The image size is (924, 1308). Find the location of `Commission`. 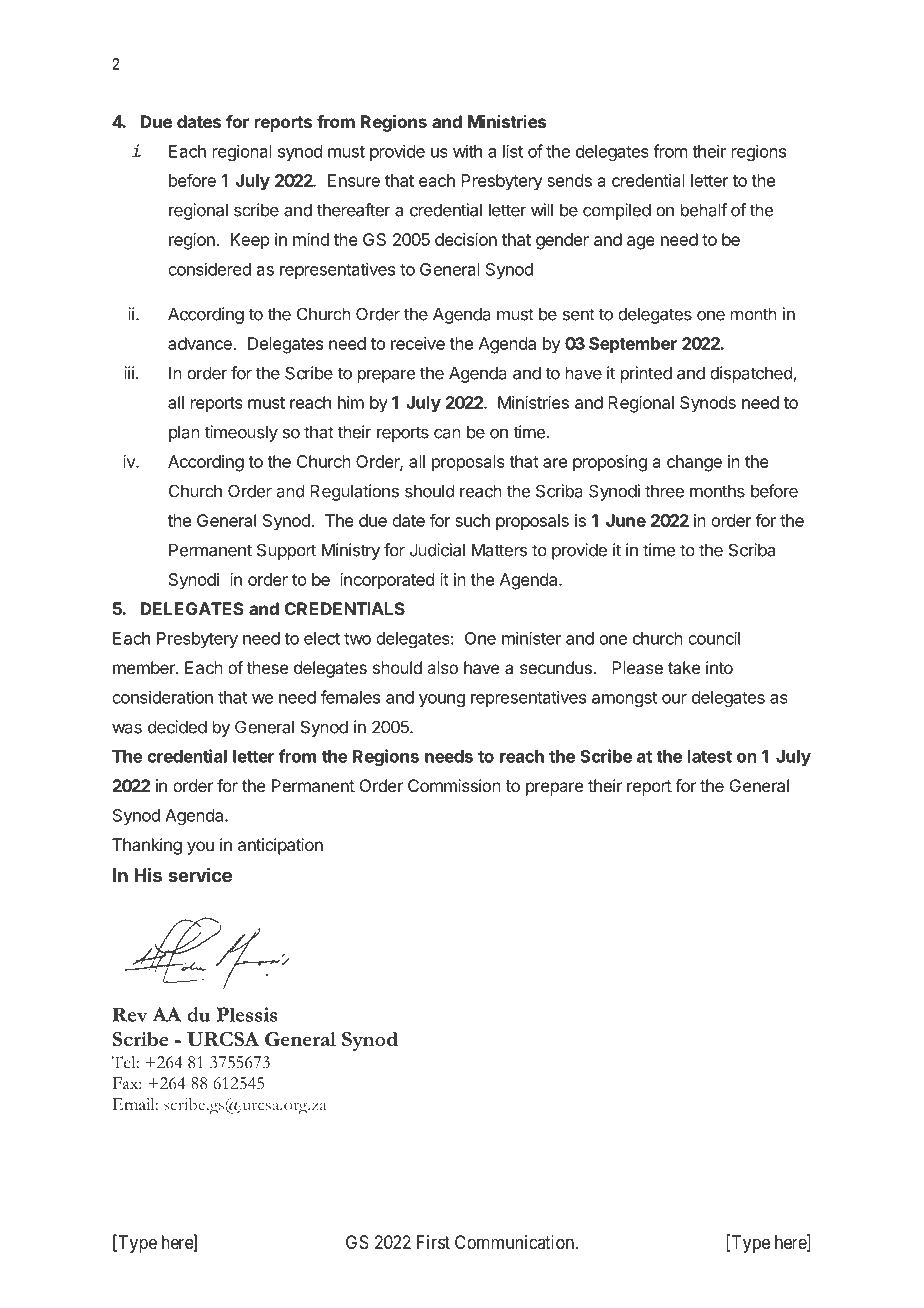

Commission is located at coordinates (454, 785).
